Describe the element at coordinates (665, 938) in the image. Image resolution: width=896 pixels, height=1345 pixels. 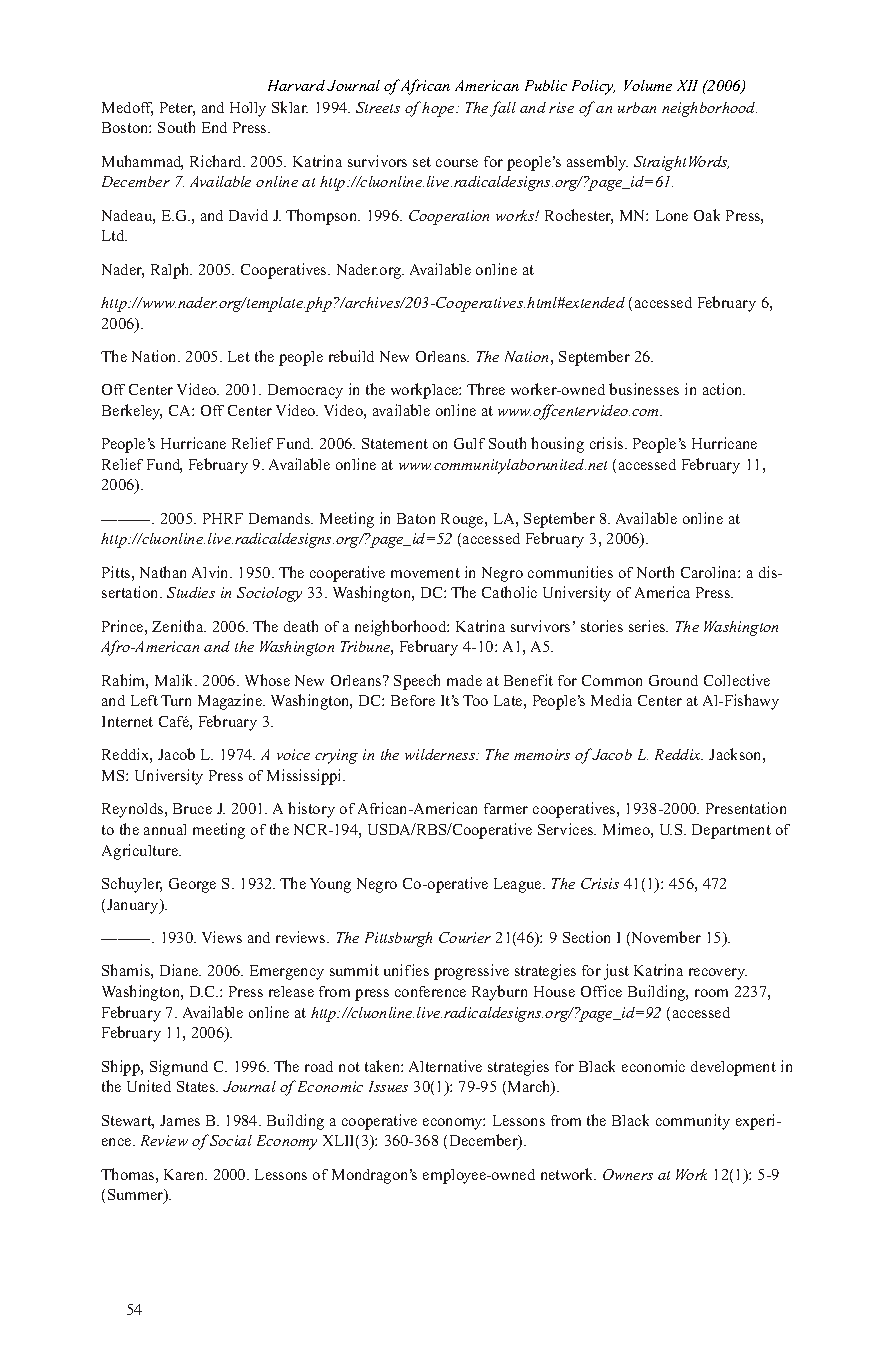
I see `November` at that location.
